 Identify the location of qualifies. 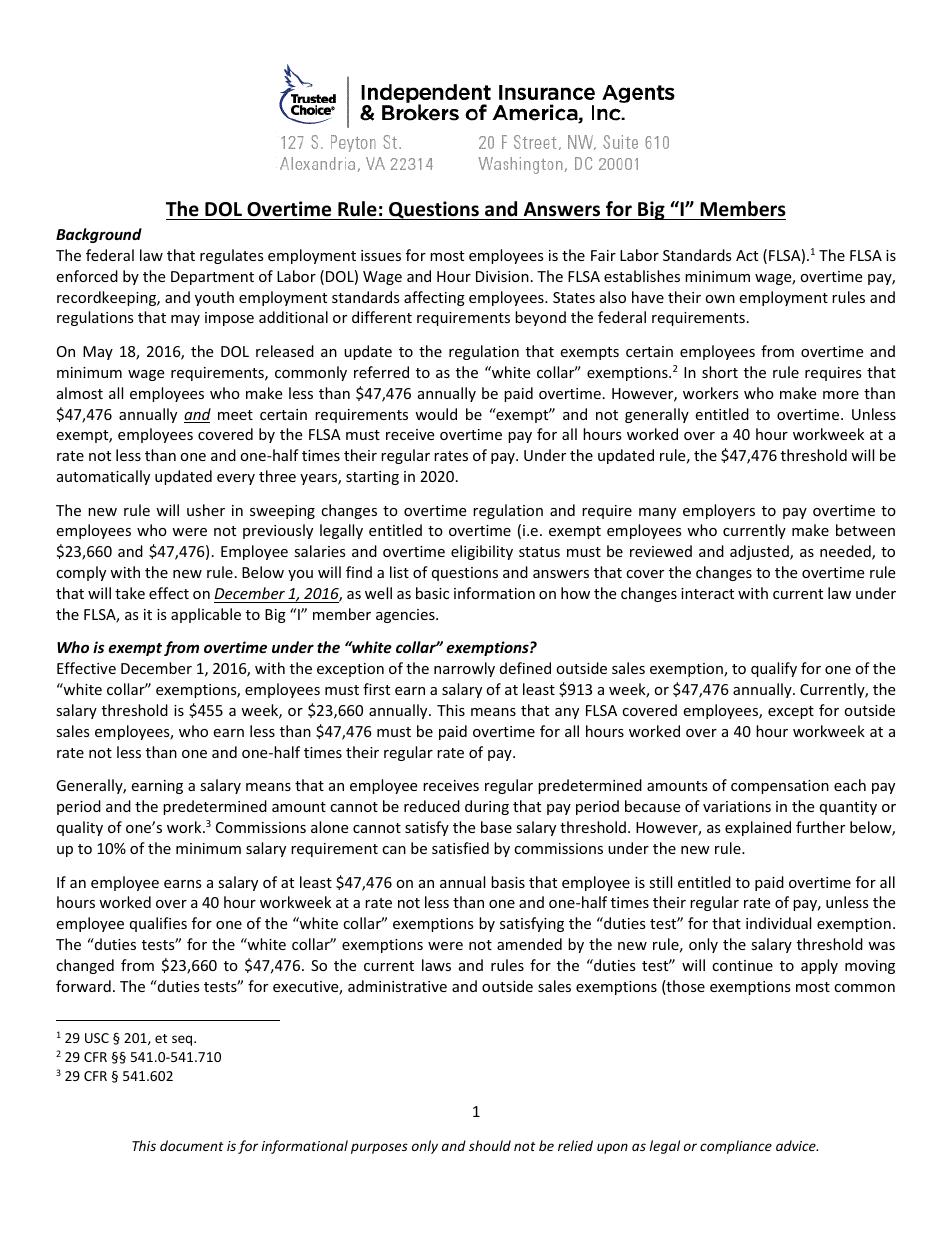
(158, 924).
